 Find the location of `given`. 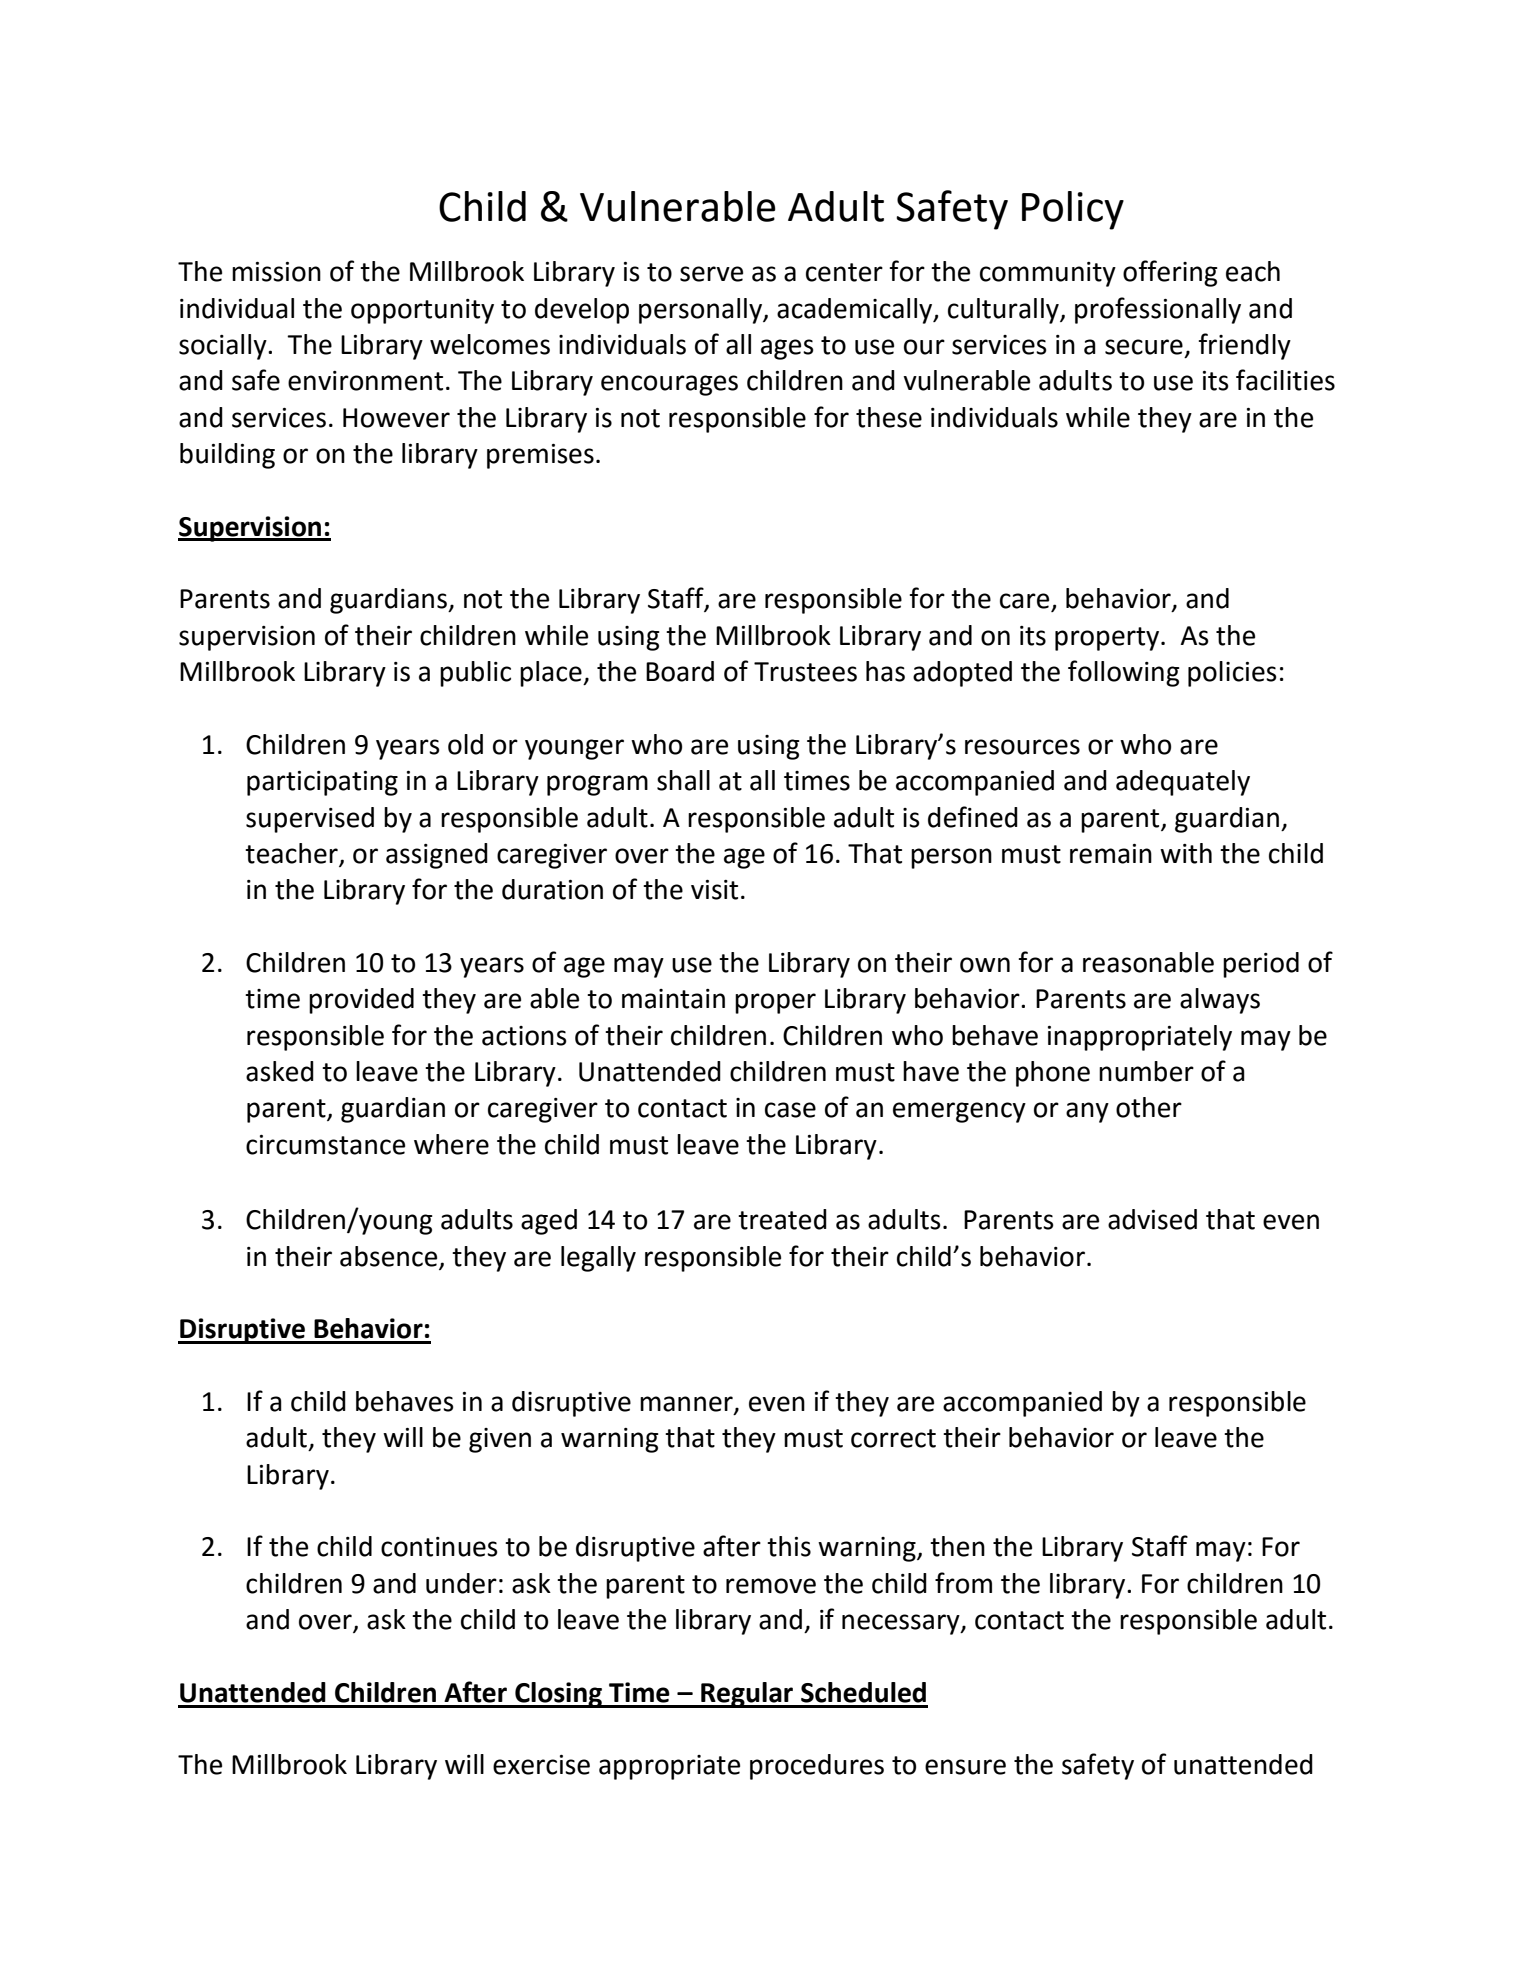

given is located at coordinates (500, 1440).
